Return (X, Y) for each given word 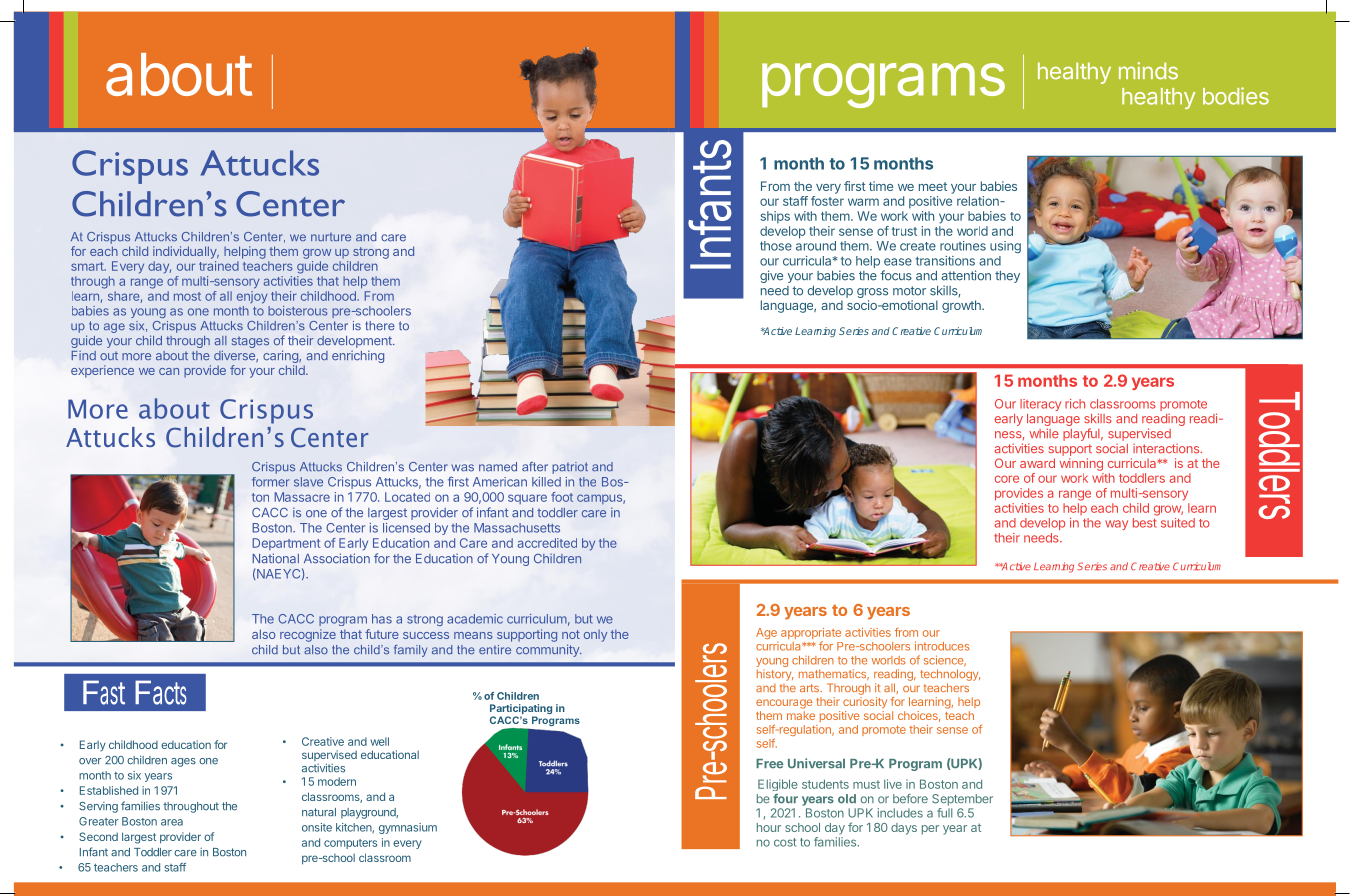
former (271, 482)
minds (1148, 71)
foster (827, 201)
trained (219, 266)
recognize (308, 635)
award (1037, 463)
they (1007, 277)
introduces (942, 646)
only (595, 636)
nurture (331, 237)
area (172, 822)
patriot (570, 468)
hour (769, 827)
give (771, 276)
